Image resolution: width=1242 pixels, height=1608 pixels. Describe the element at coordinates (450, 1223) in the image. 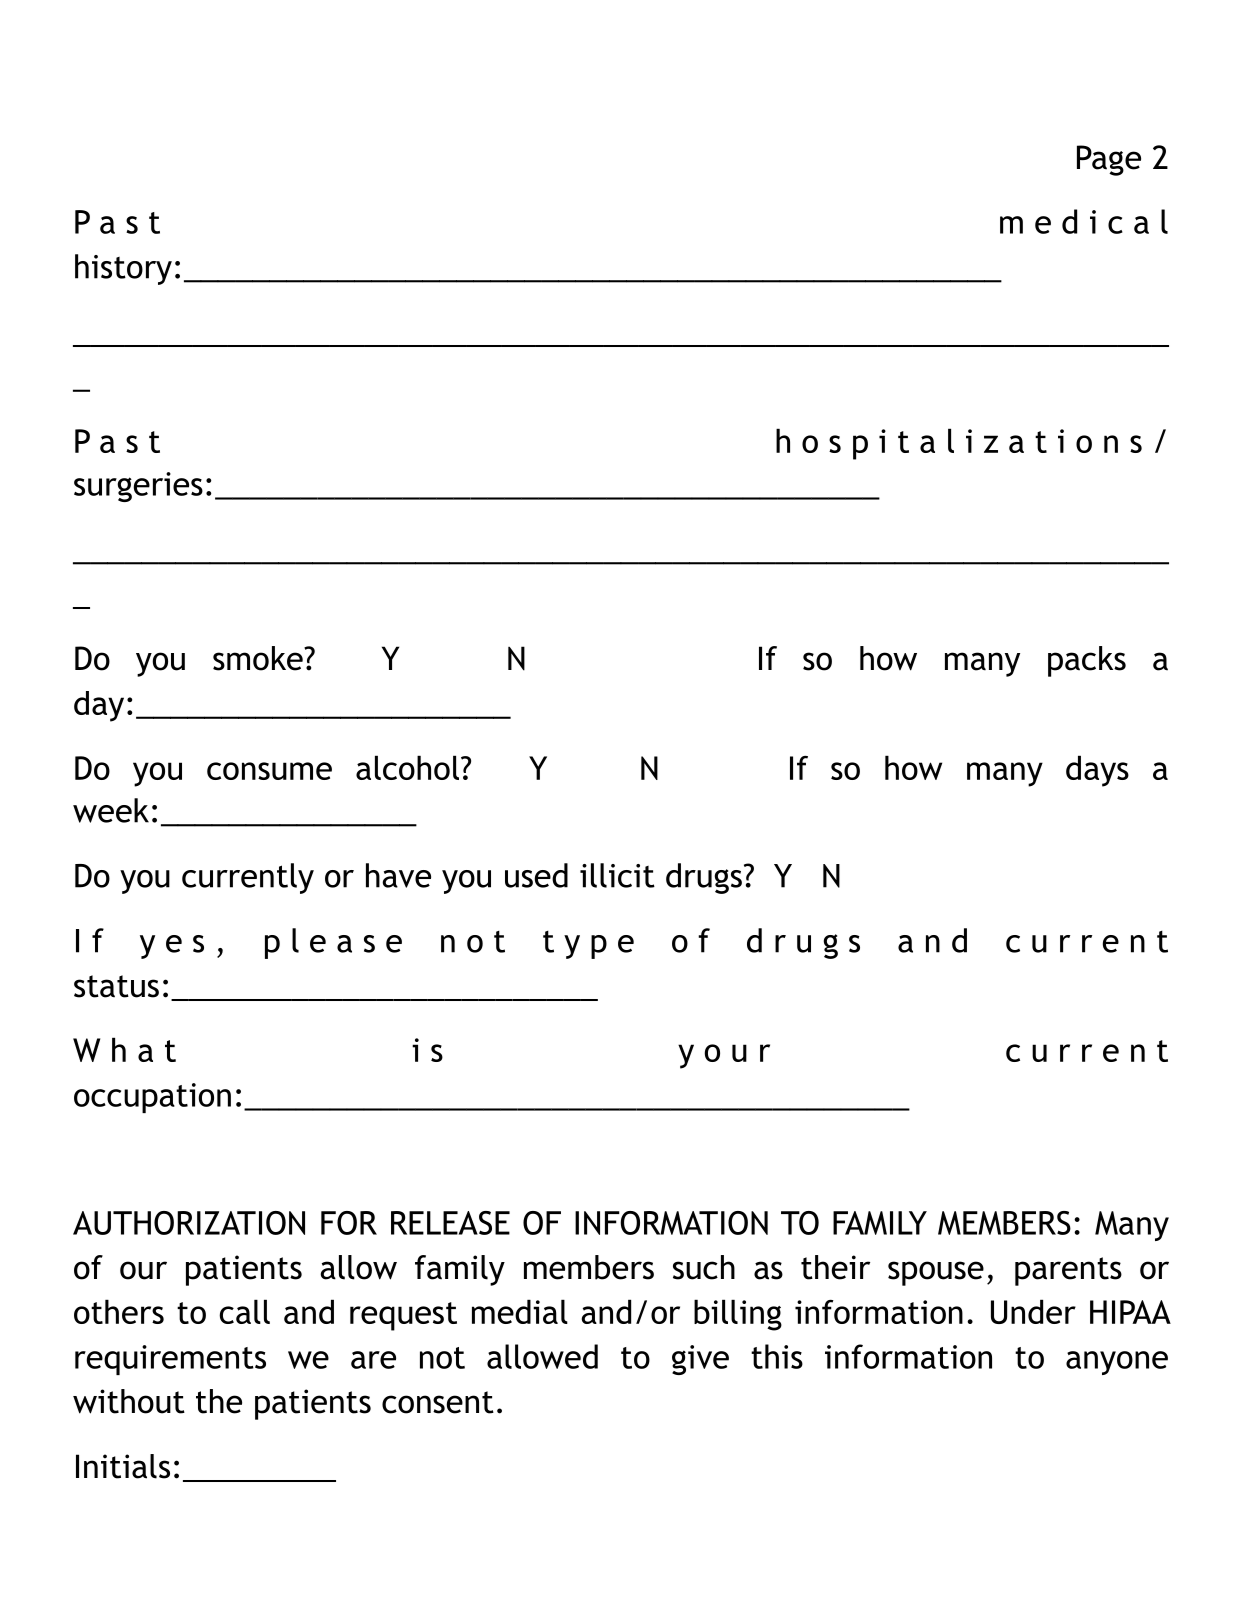

I see `RELEASE` at that location.
